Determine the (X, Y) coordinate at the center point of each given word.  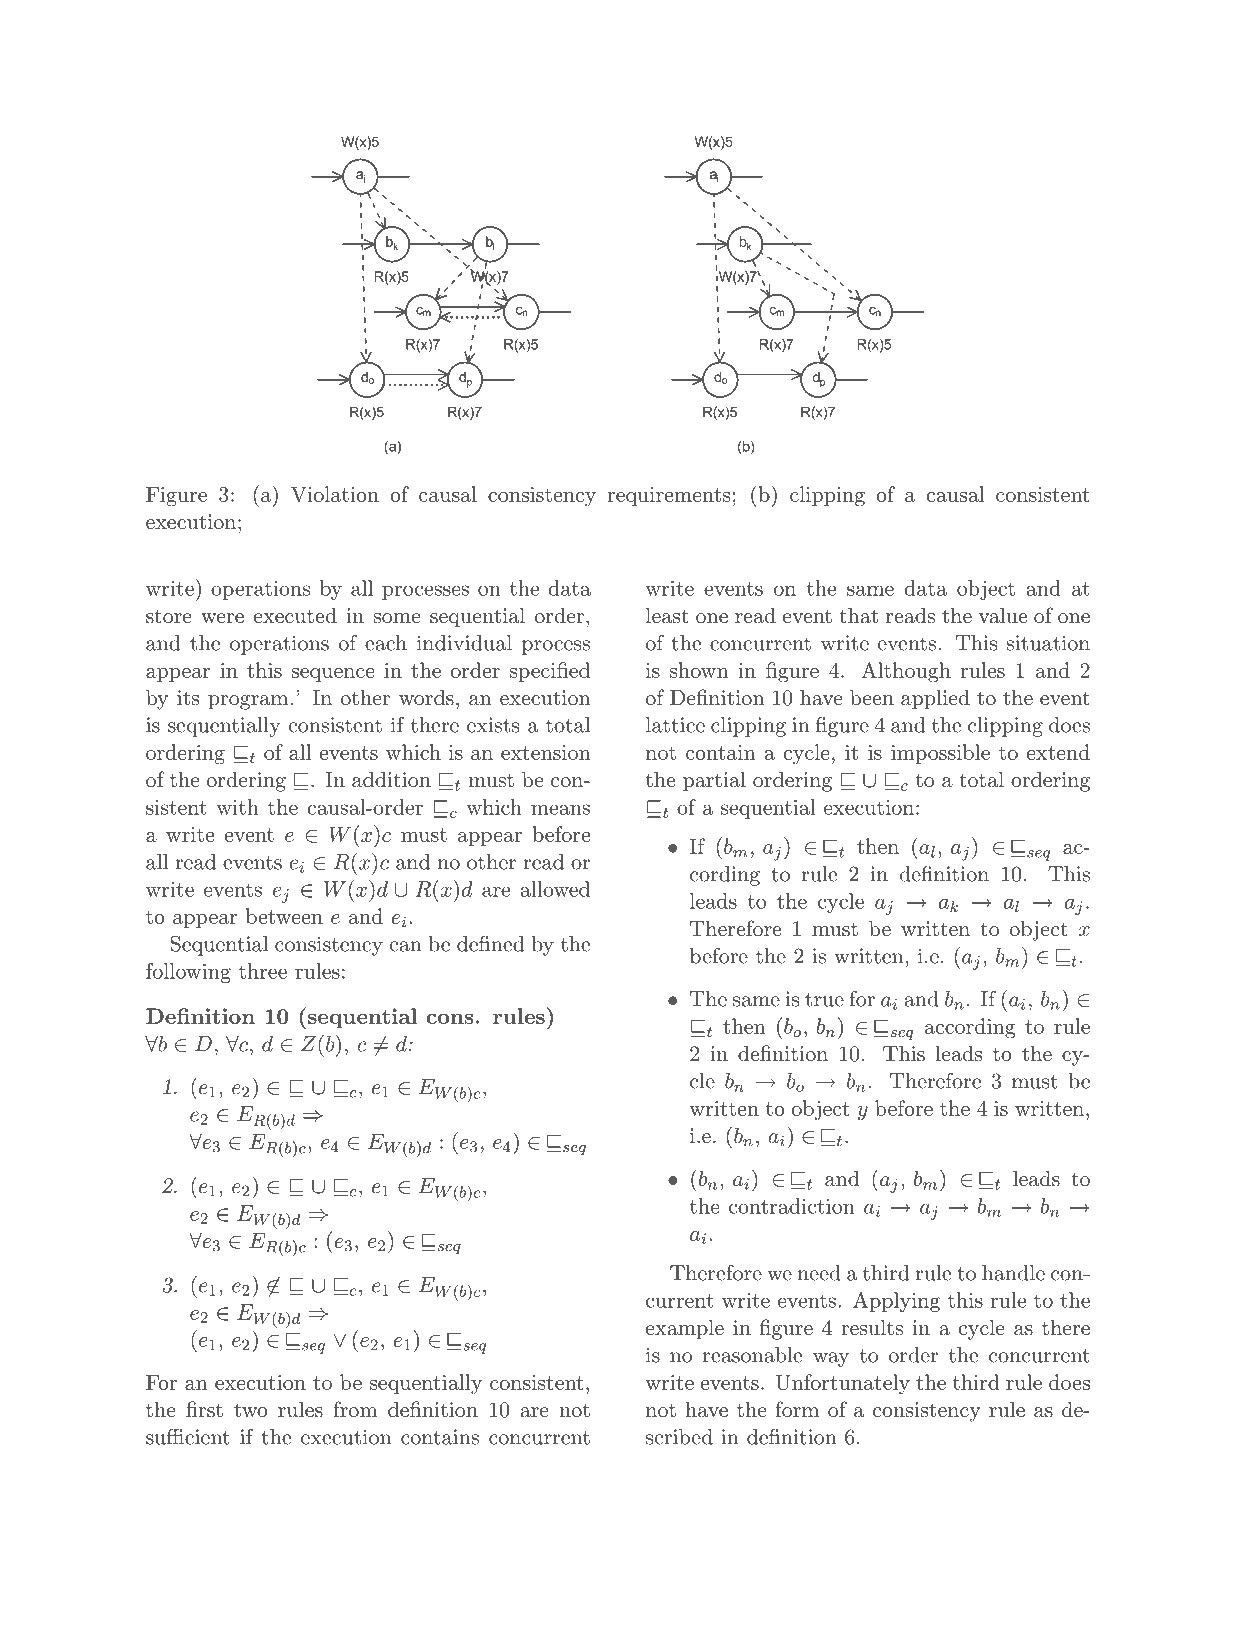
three (263, 971)
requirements (668, 496)
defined (490, 943)
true (824, 1000)
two (251, 1410)
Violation (335, 494)
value (1003, 615)
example (685, 1329)
